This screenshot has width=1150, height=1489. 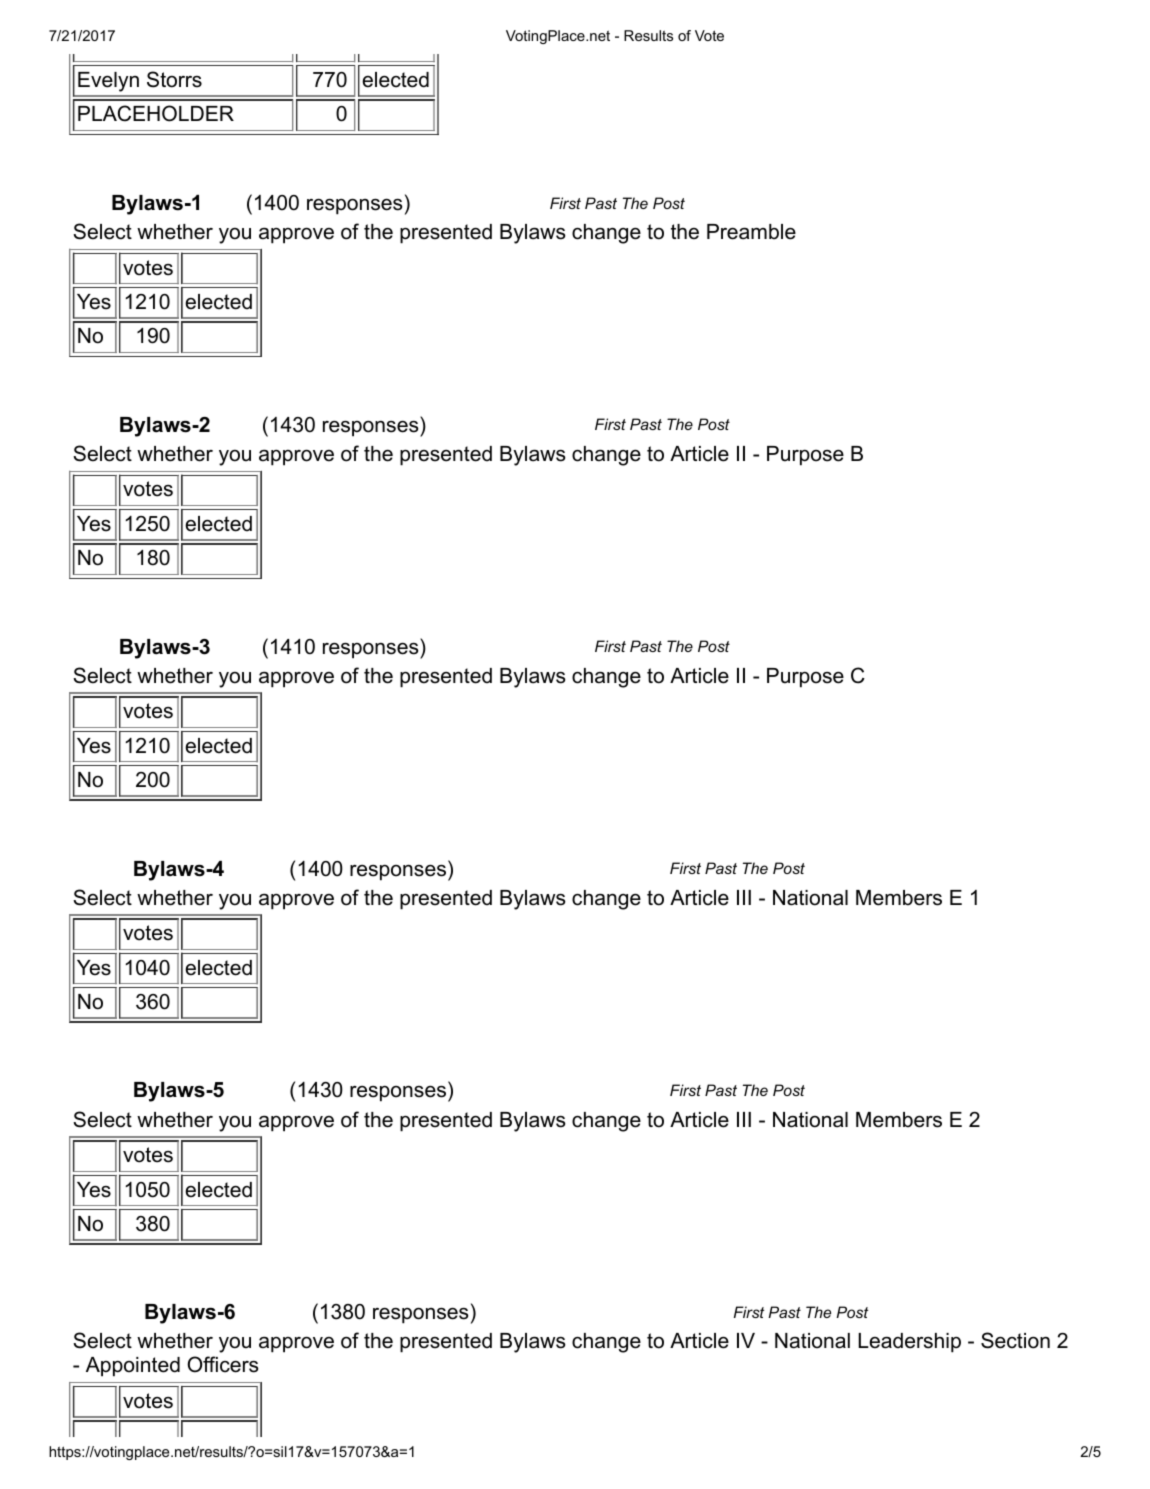 I want to click on Preamble, so click(x=751, y=232).
